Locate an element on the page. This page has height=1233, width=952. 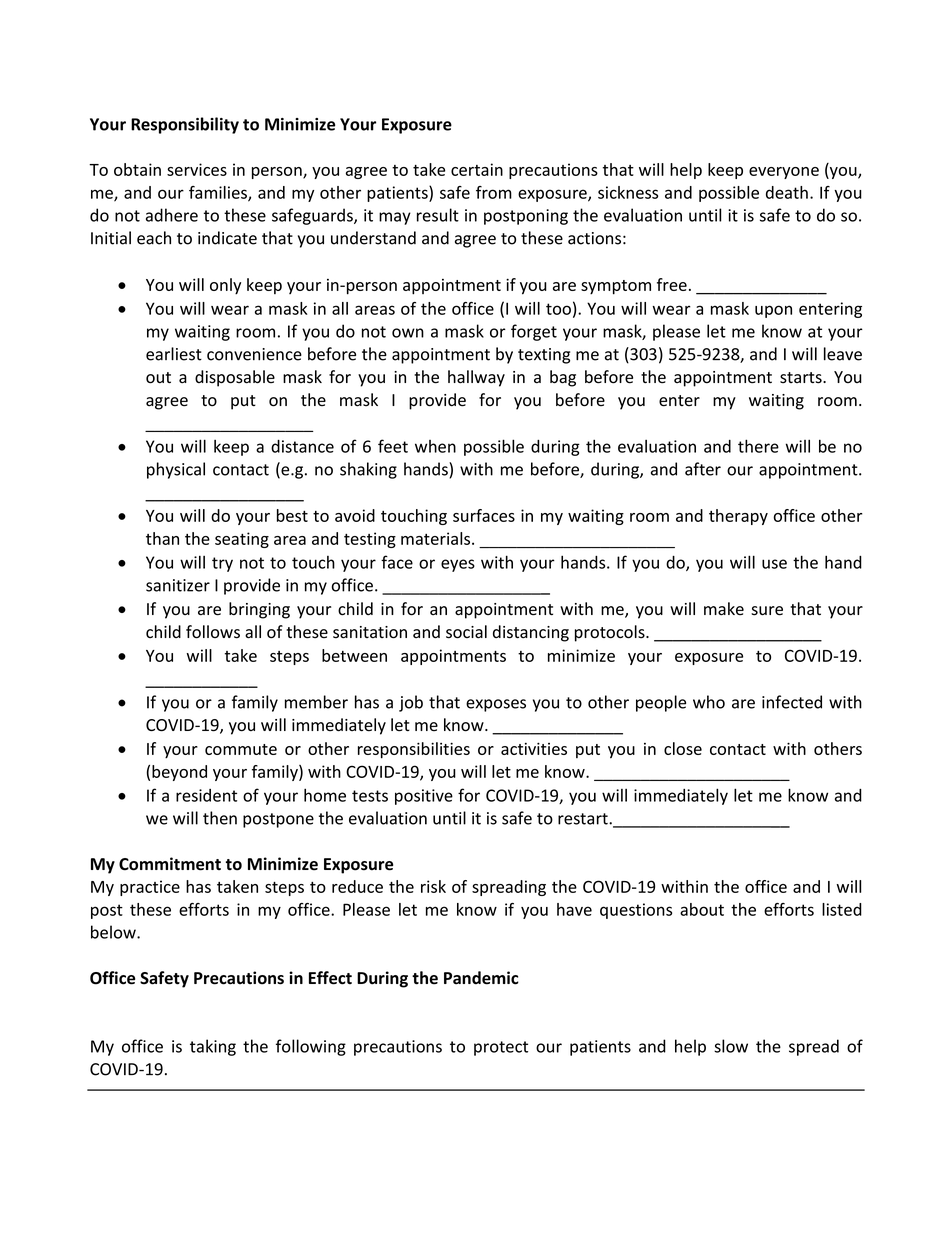
eyes is located at coordinates (458, 565).
